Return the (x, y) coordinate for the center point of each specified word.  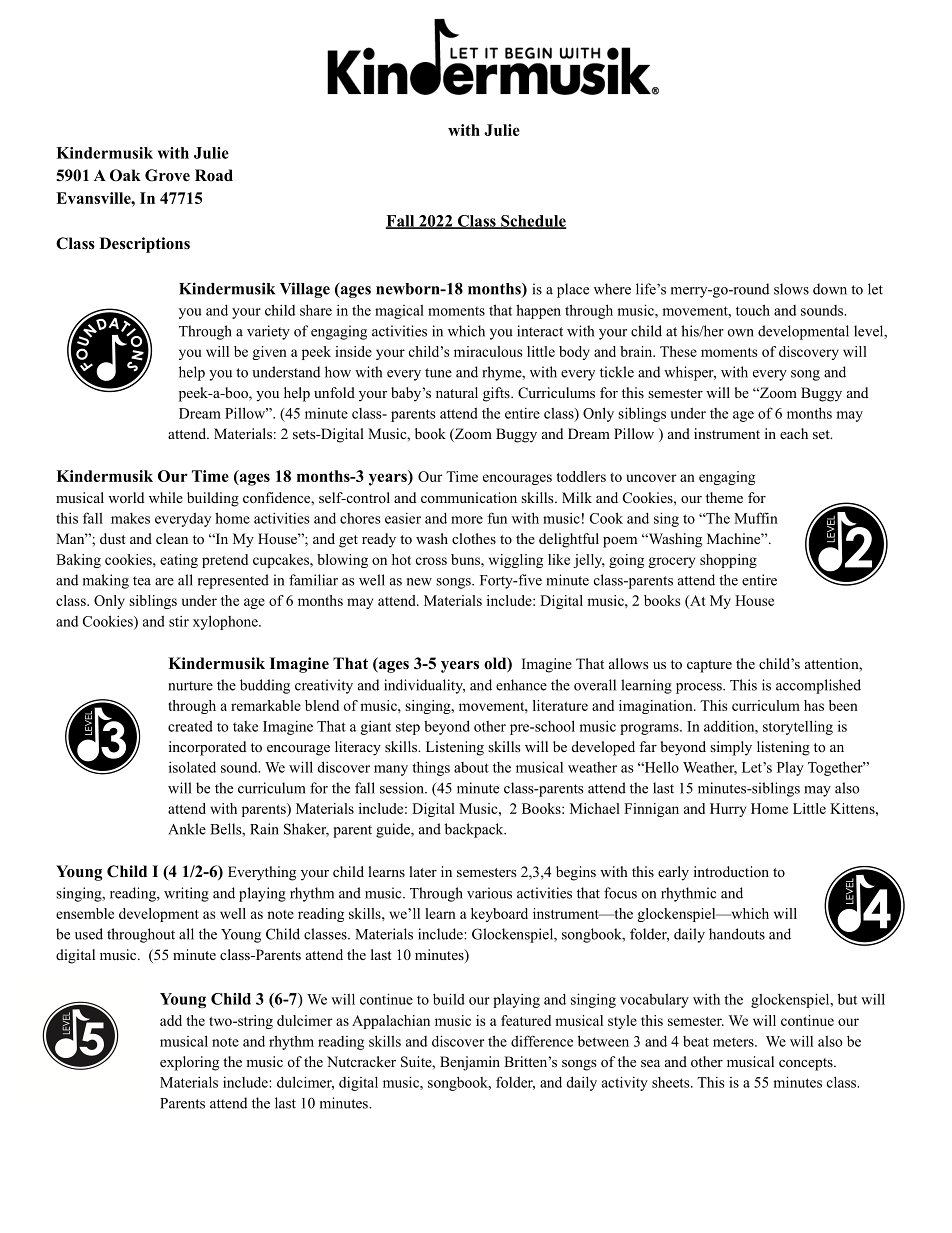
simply (731, 748)
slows (791, 289)
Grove (167, 175)
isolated (192, 767)
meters (734, 1042)
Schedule (532, 222)
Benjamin (470, 1063)
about (471, 767)
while (166, 497)
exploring (189, 1063)
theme (724, 497)
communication (469, 498)
